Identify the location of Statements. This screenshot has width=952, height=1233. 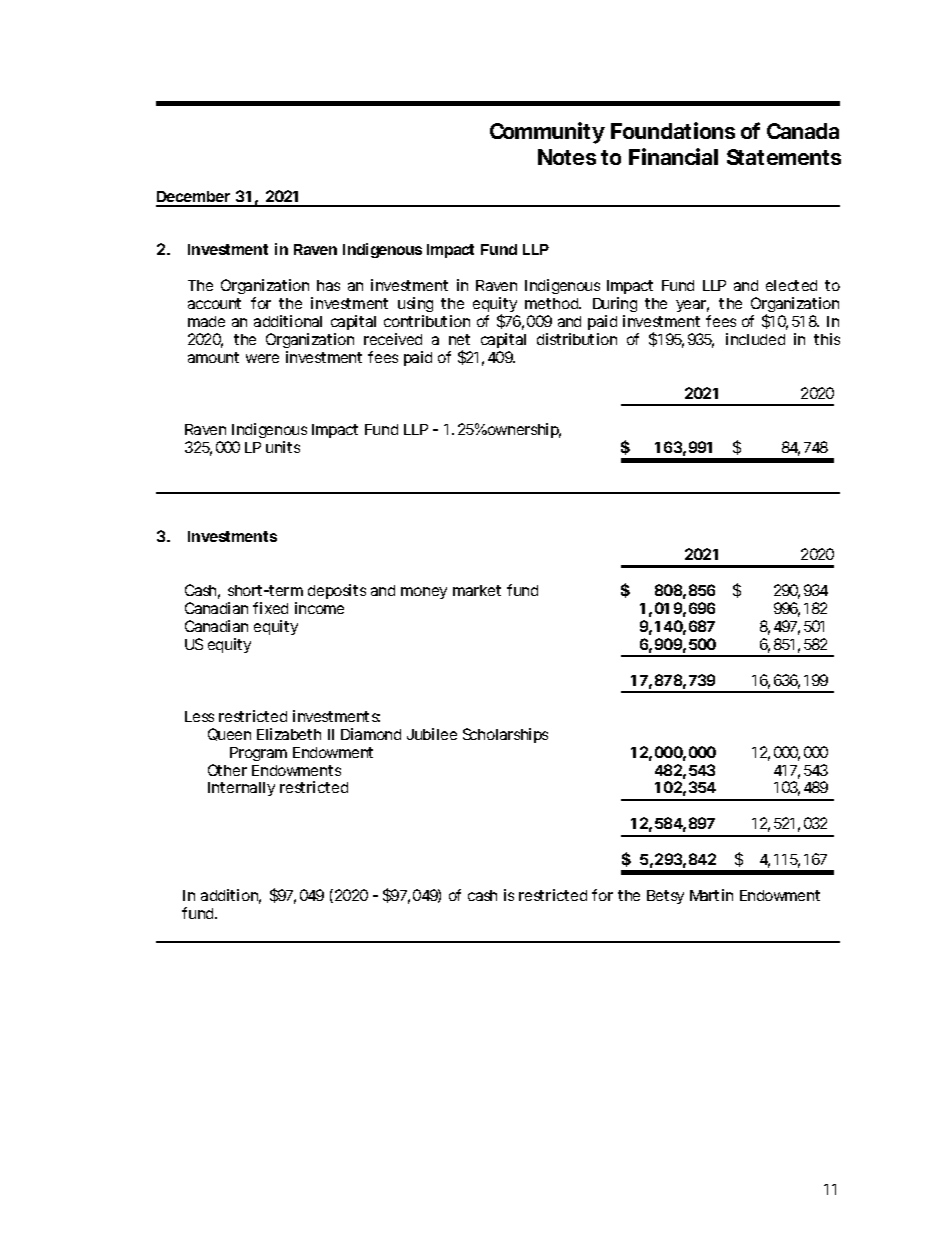
(784, 157).
